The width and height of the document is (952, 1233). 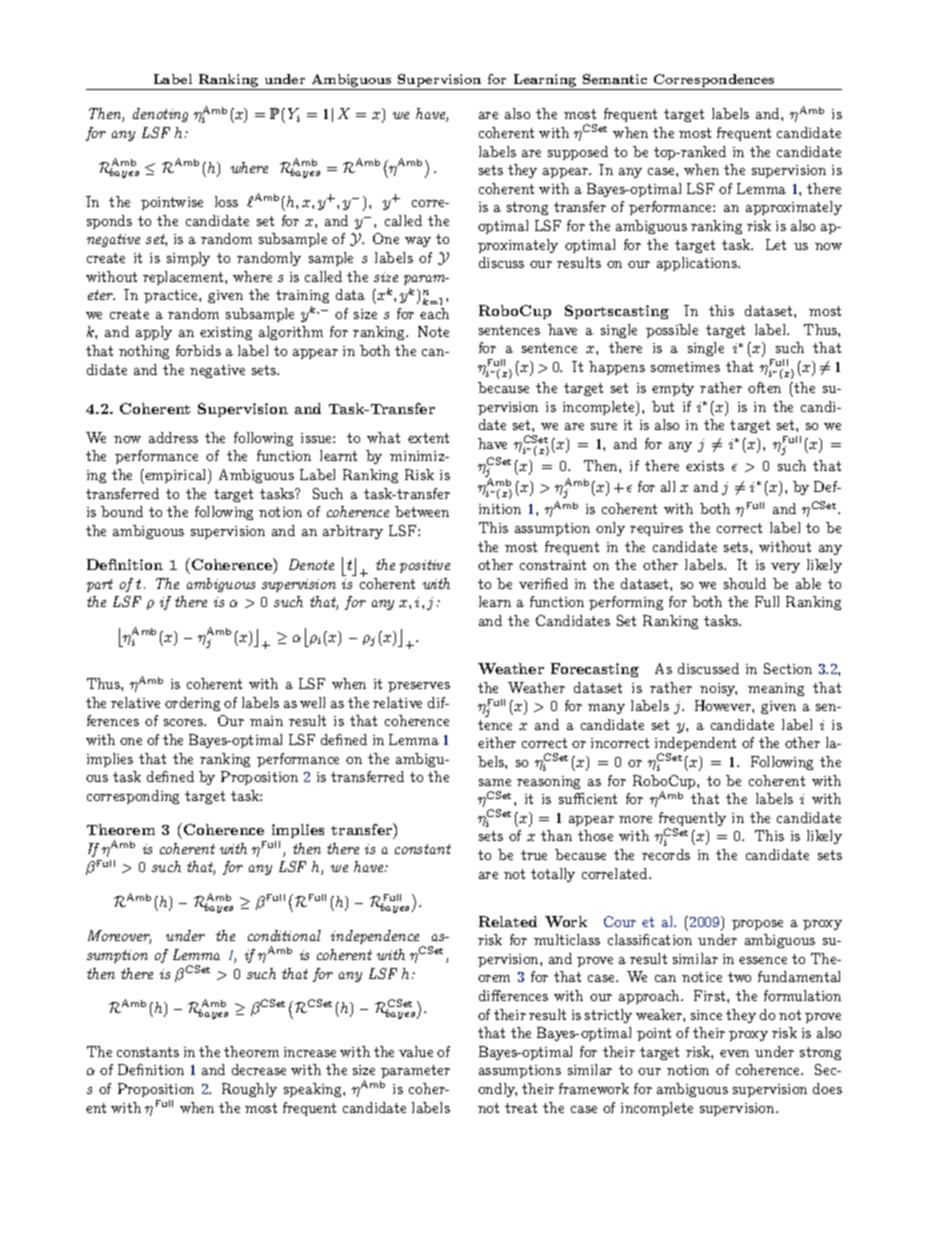 I want to click on each, so click(x=434, y=313).
